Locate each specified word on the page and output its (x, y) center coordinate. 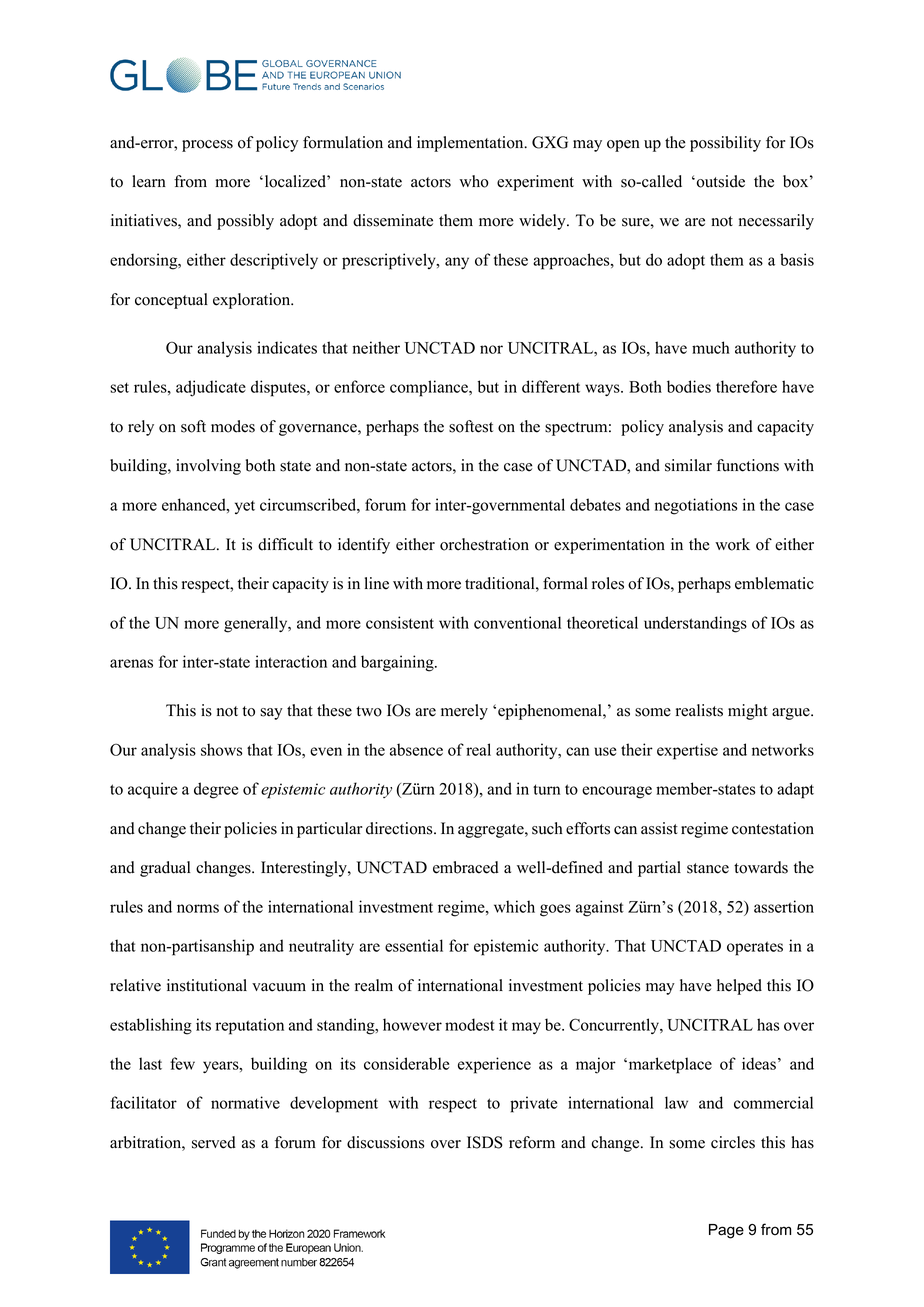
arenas (131, 663)
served (214, 1142)
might (748, 712)
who (474, 181)
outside (719, 181)
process (207, 146)
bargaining (398, 663)
